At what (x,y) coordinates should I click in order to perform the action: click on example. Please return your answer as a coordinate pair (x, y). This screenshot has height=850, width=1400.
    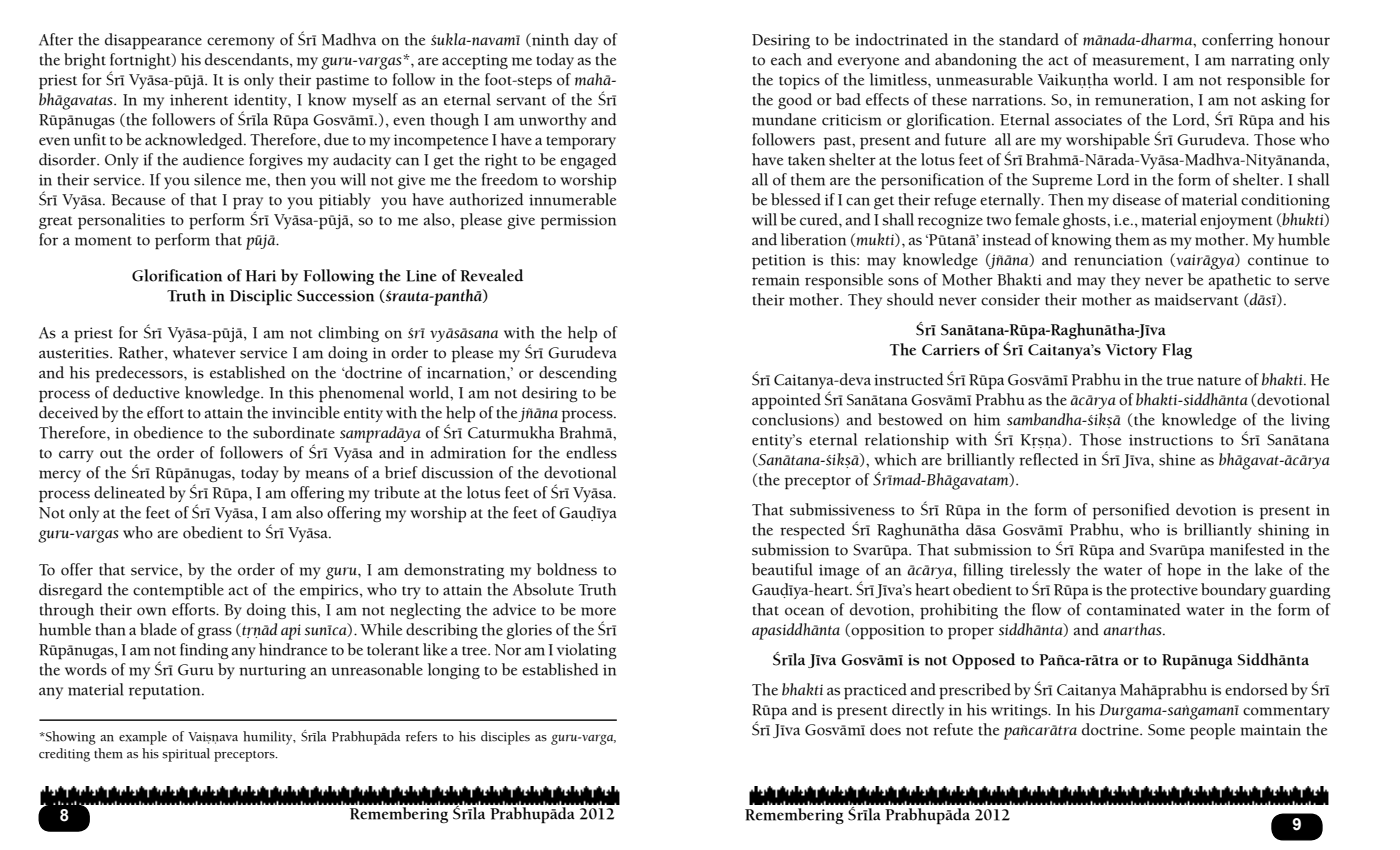
    Looking at the image, I should click on (143, 738).
